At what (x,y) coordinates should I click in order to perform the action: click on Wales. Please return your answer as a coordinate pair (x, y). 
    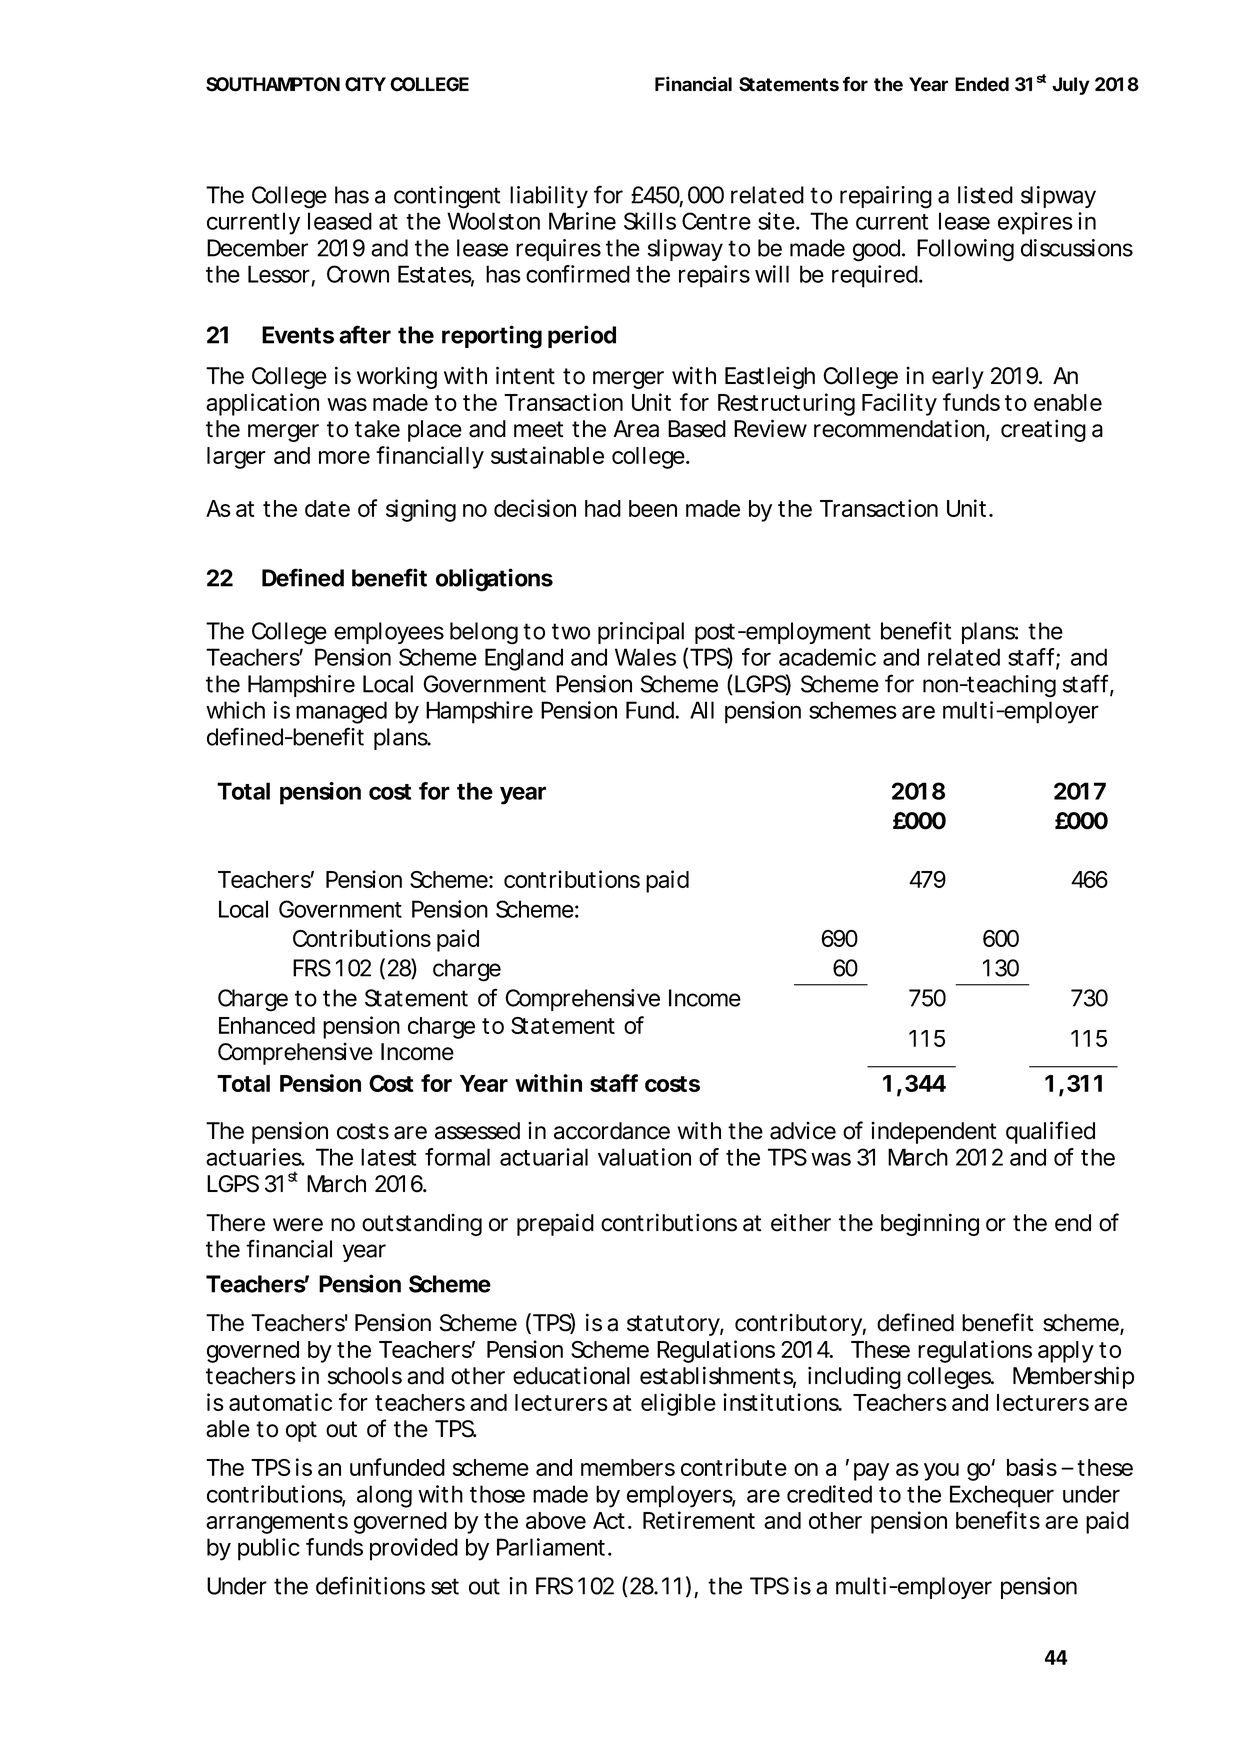
    Looking at the image, I should click on (645, 657).
